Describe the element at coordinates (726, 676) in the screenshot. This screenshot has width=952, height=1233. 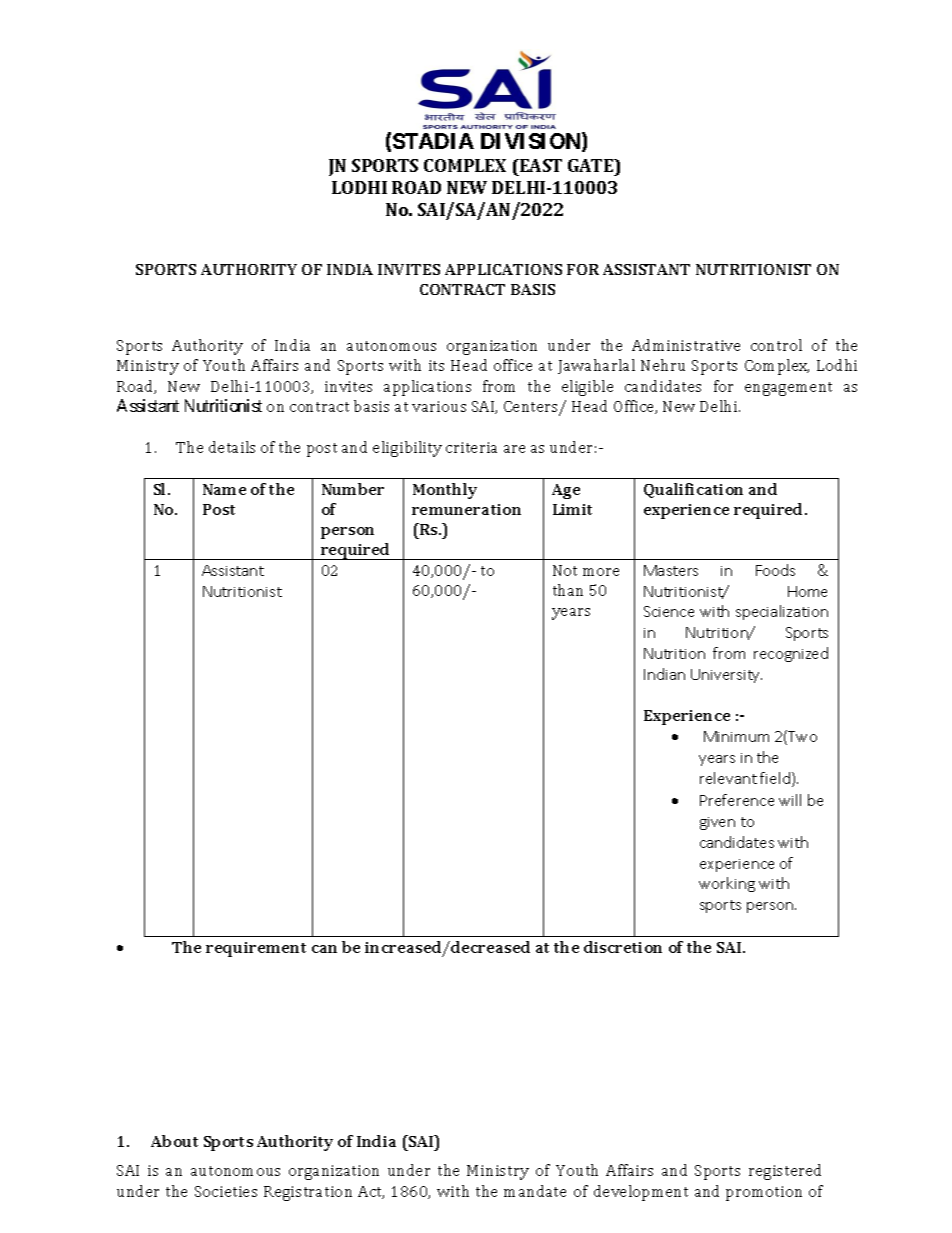
I see `University` at that location.
